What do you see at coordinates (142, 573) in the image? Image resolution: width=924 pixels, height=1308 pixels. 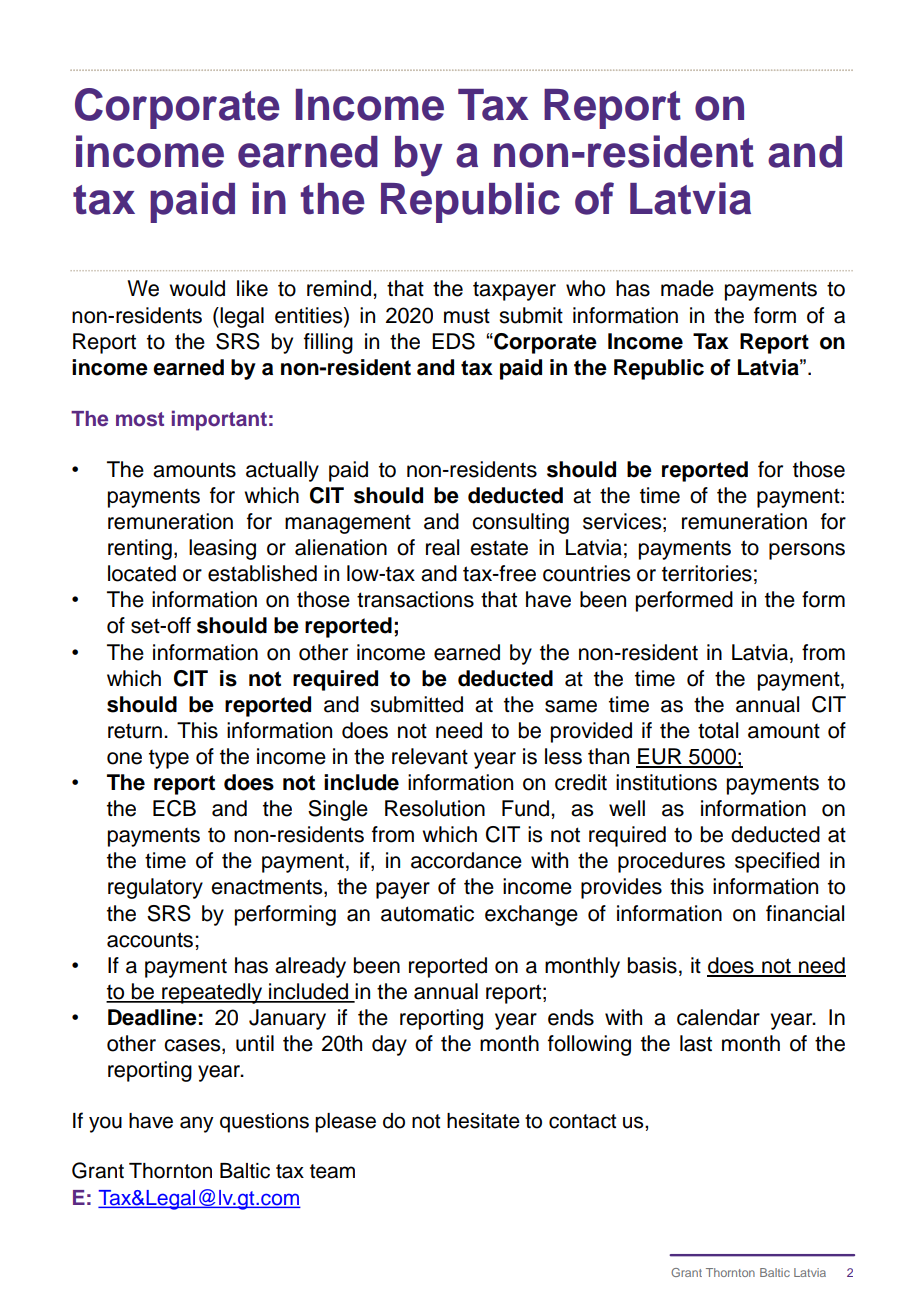 I see `located` at bounding box center [142, 573].
